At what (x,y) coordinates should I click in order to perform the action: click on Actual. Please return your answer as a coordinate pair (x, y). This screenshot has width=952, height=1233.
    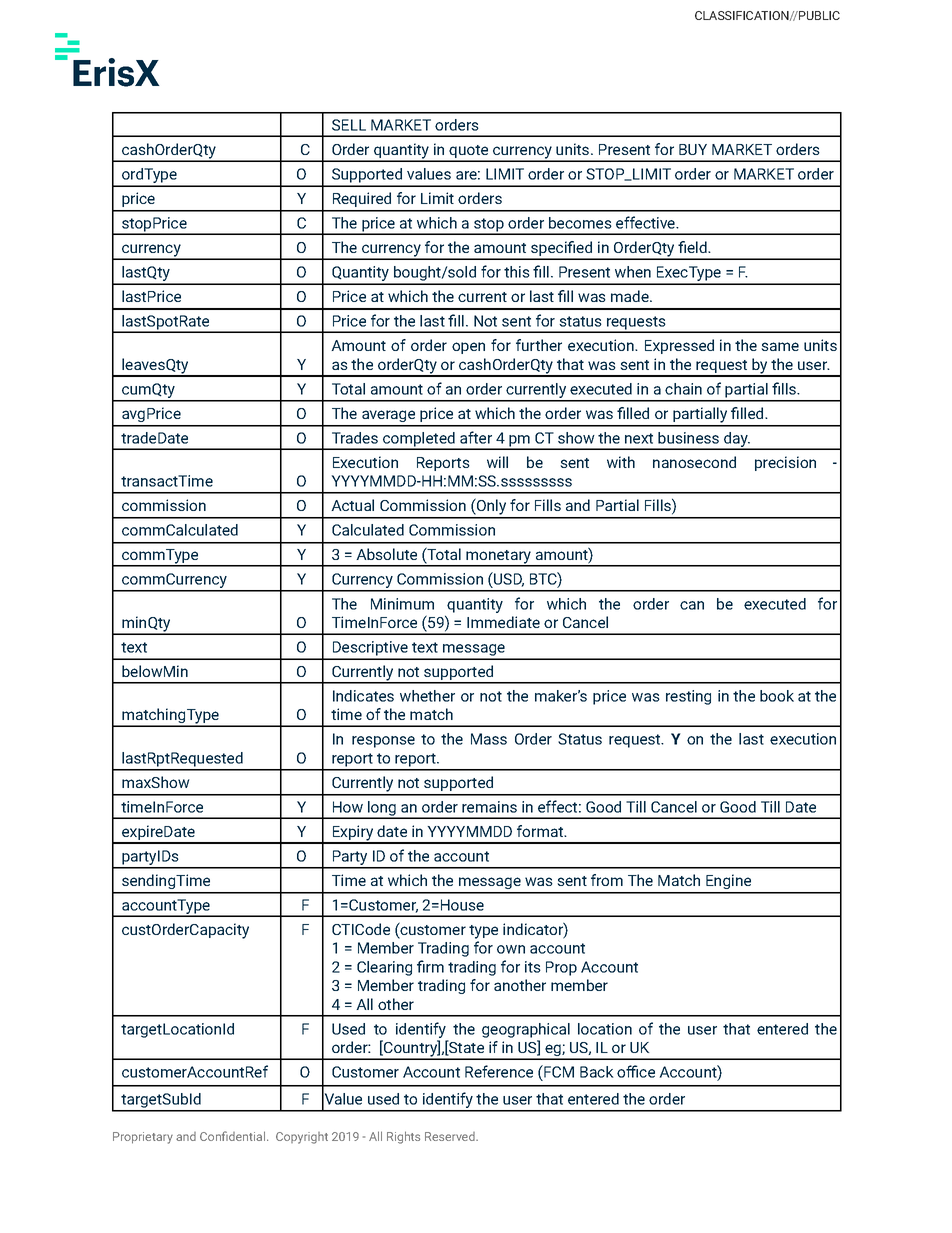
    Looking at the image, I should click on (352, 505).
